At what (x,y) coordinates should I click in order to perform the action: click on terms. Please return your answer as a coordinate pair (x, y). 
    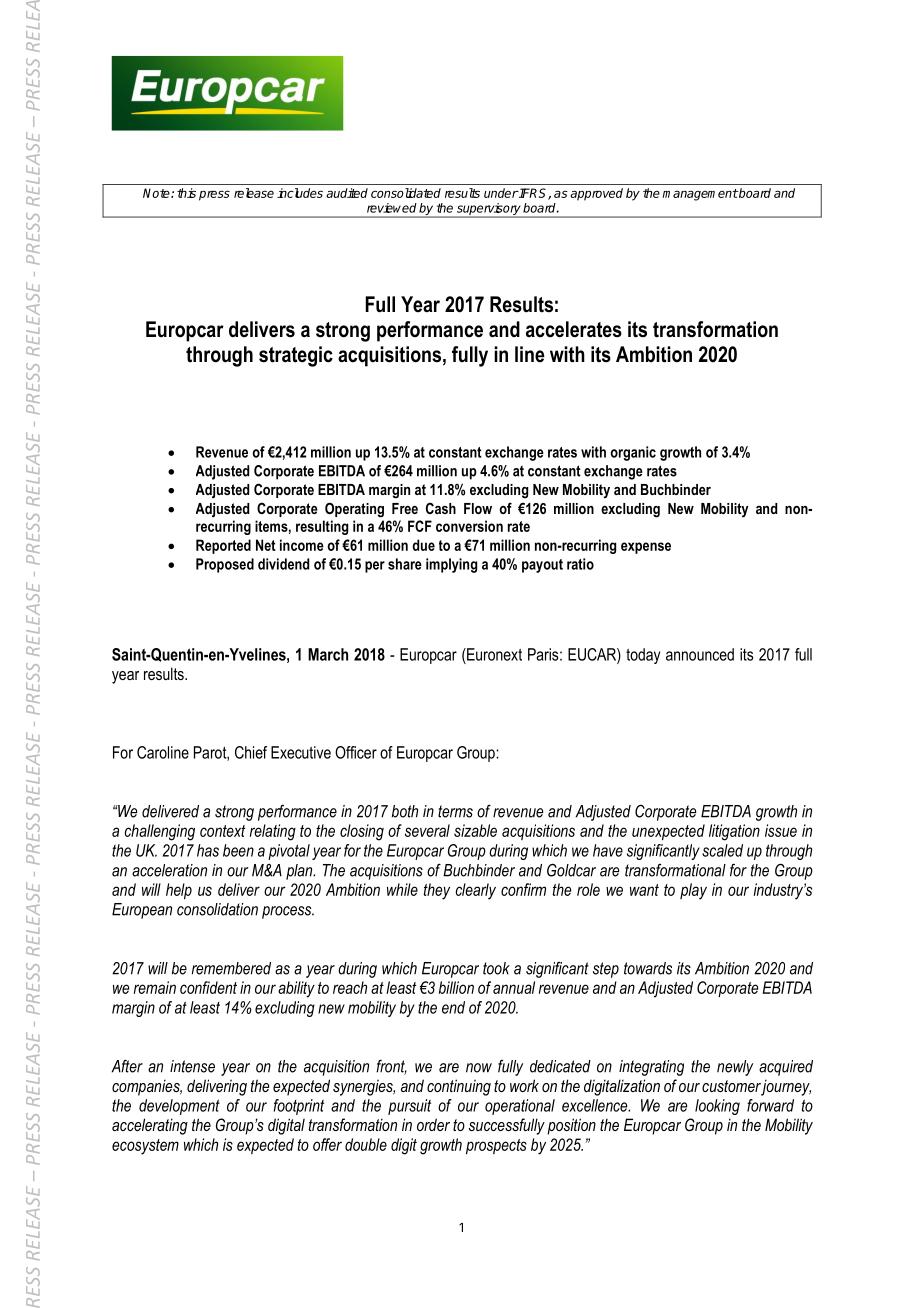
    Looking at the image, I should click on (455, 811).
